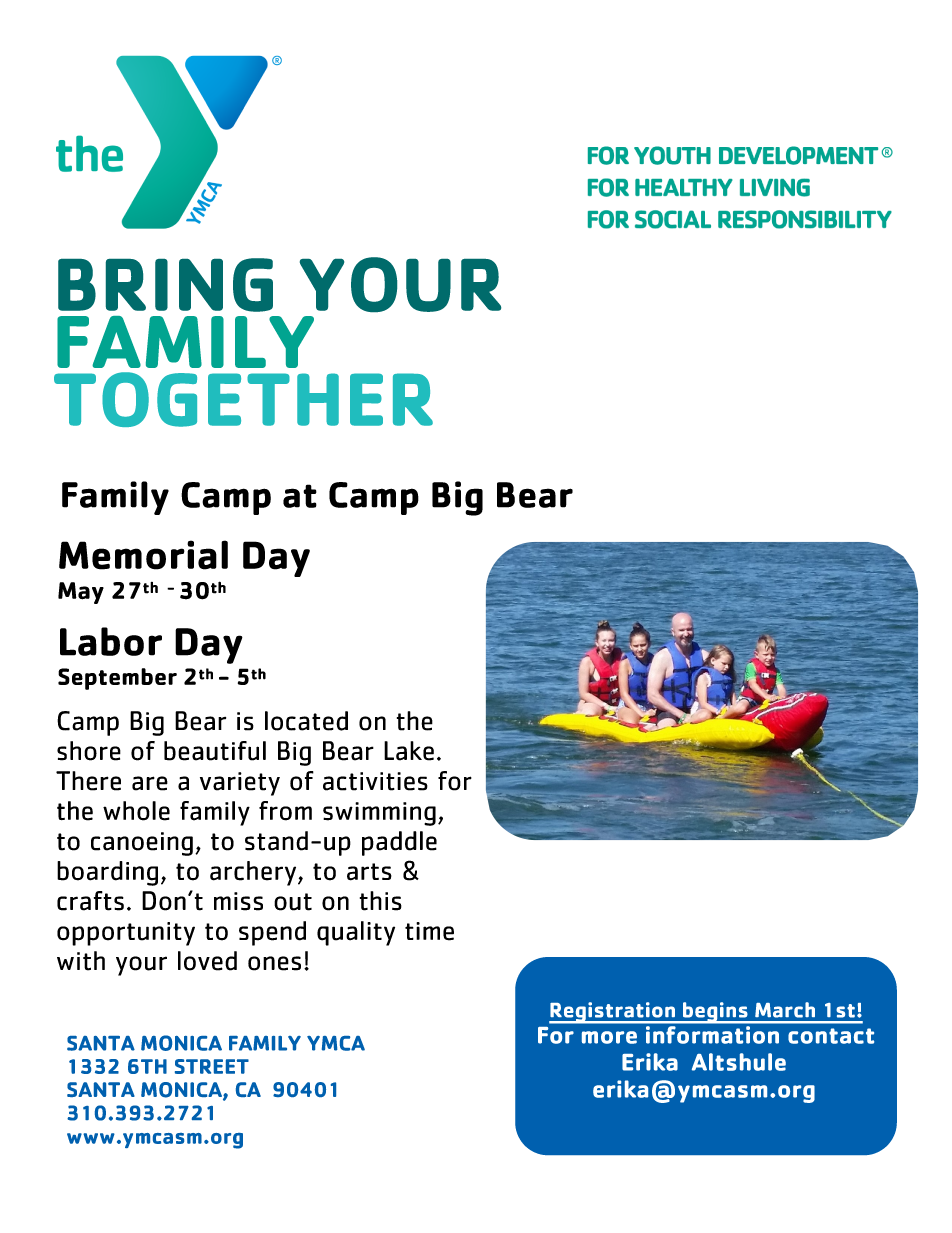 The image size is (952, 1233). Describe the element at coordinates (609, 1037) in the screenshot. I see `more` at that location.
